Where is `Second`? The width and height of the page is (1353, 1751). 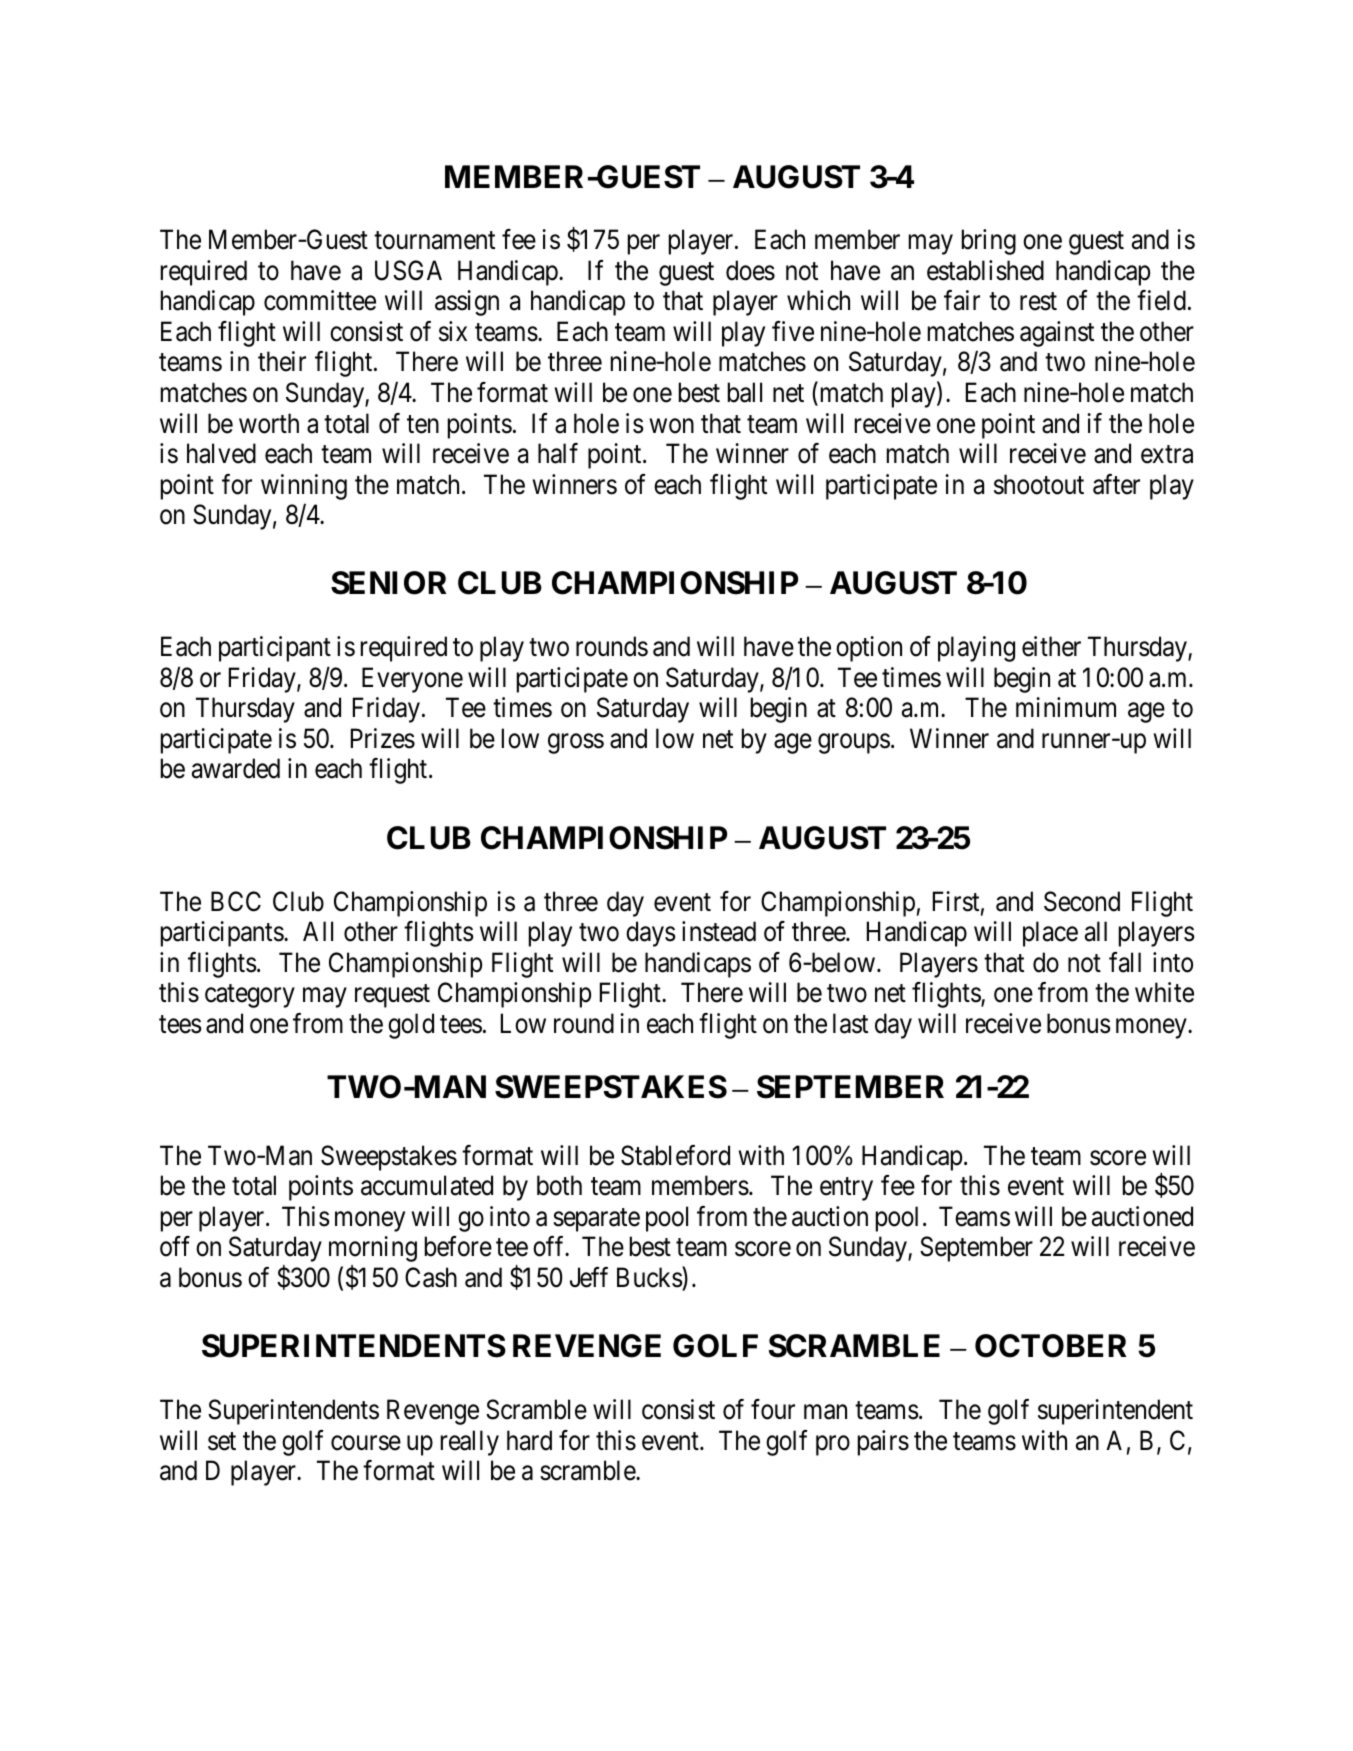 Second is located at coordinates (1082, 901).
